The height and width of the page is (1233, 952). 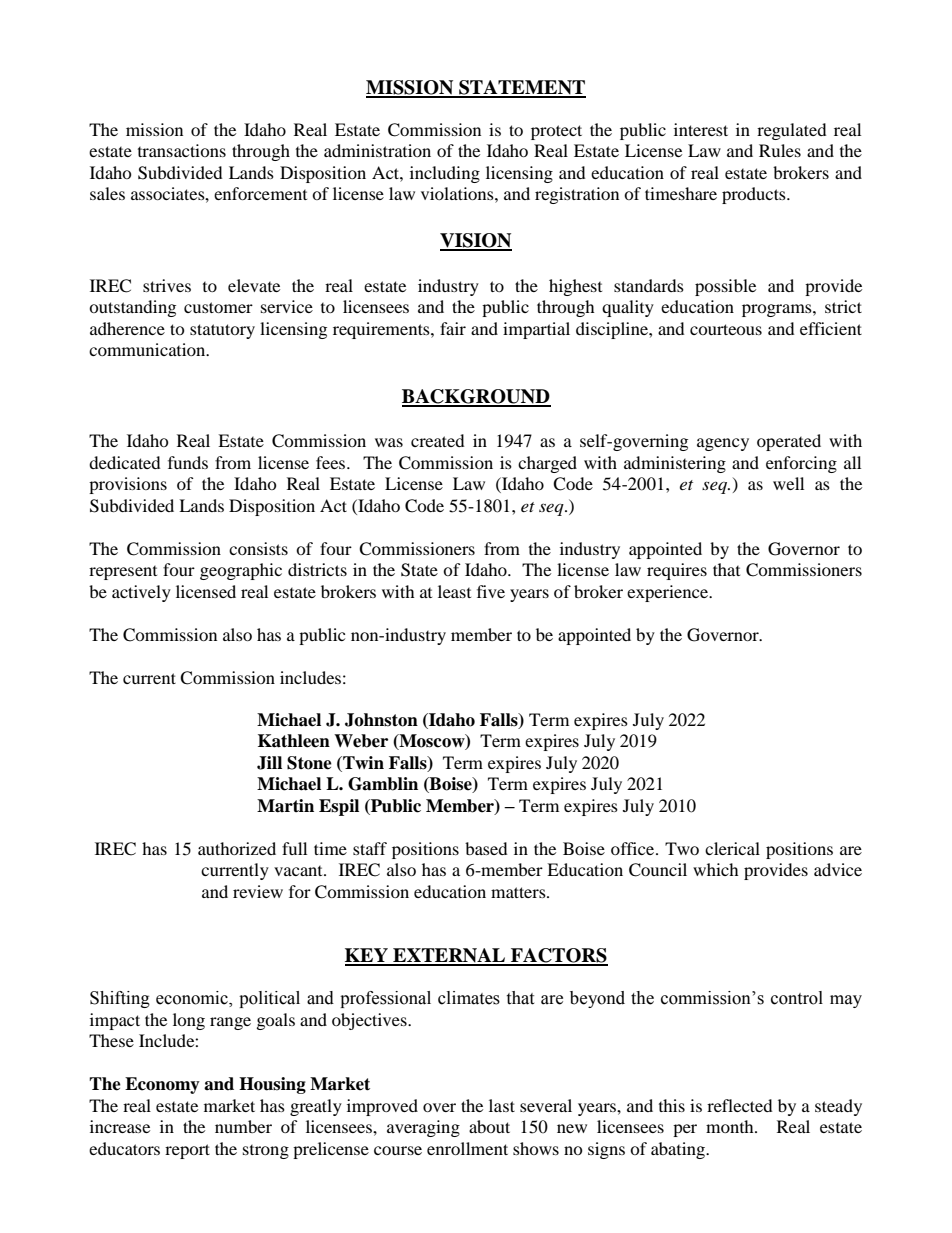 I want to click on Rules, so click(x=780, y=150).
